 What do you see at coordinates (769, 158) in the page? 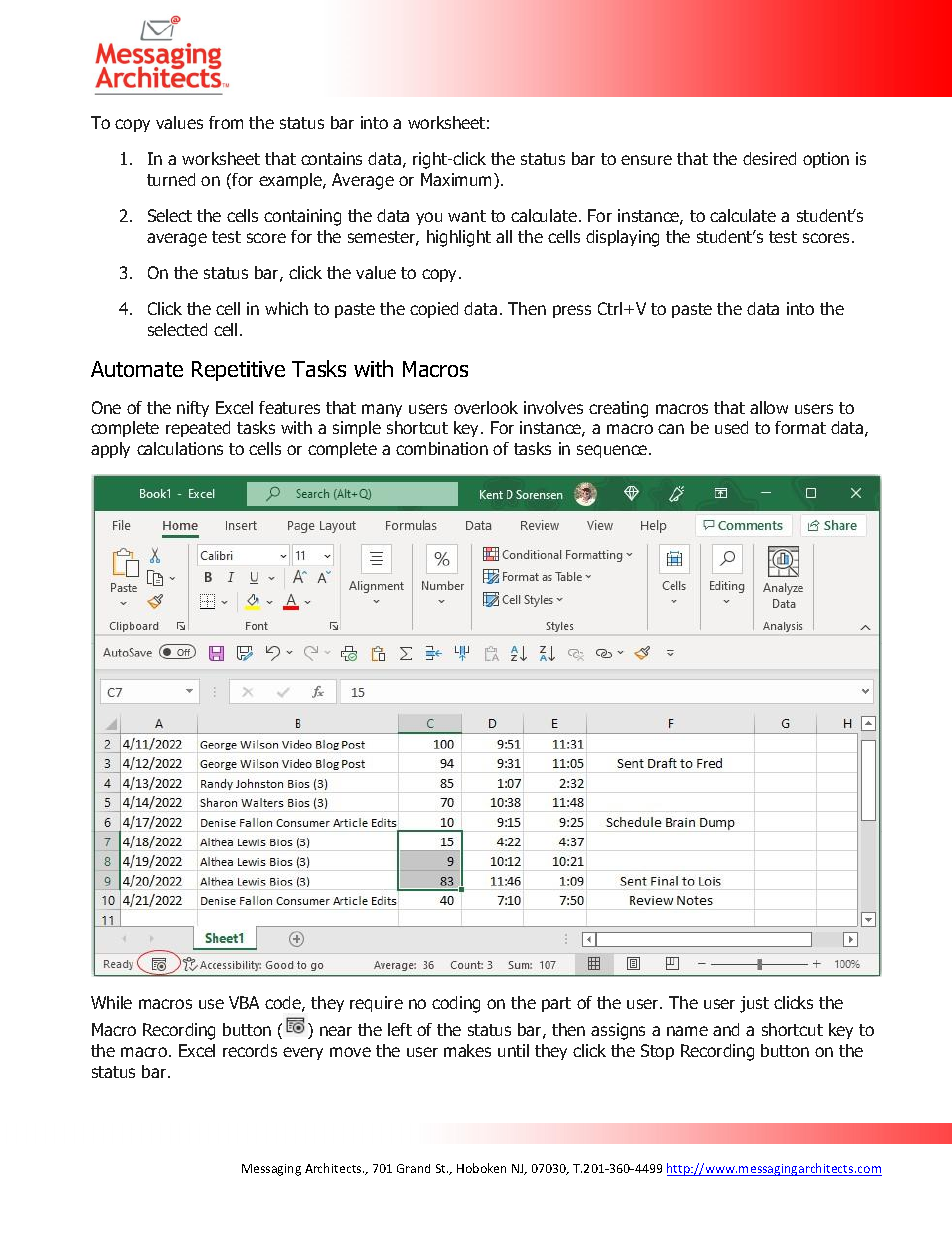
I see `desired` at bounding box center [769, 158].
